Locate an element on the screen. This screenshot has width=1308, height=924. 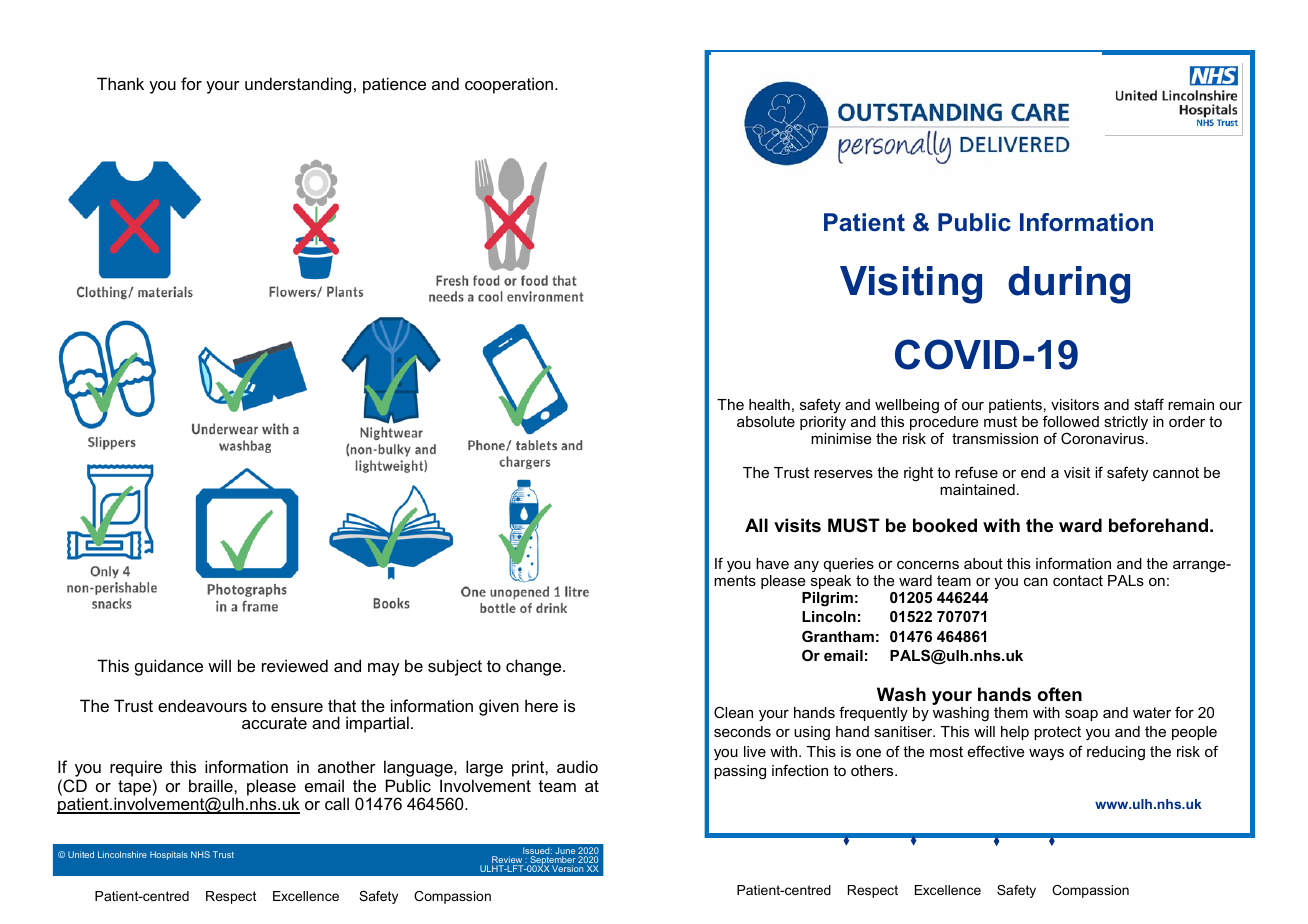
understanding is located at coordinates (298, 85).
